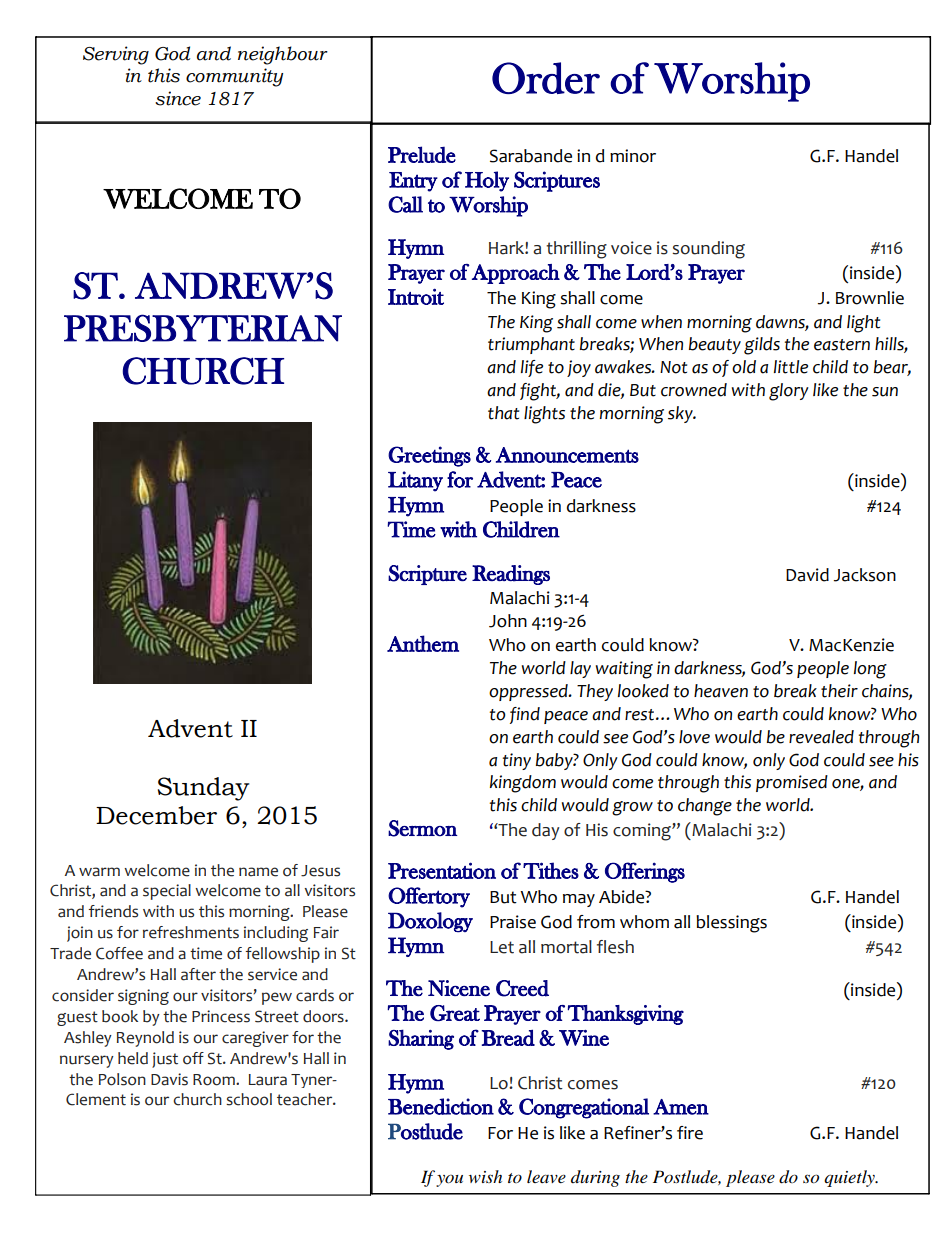 The image size is (952, 1233). I want to click on wish, so click(485, 1176).
